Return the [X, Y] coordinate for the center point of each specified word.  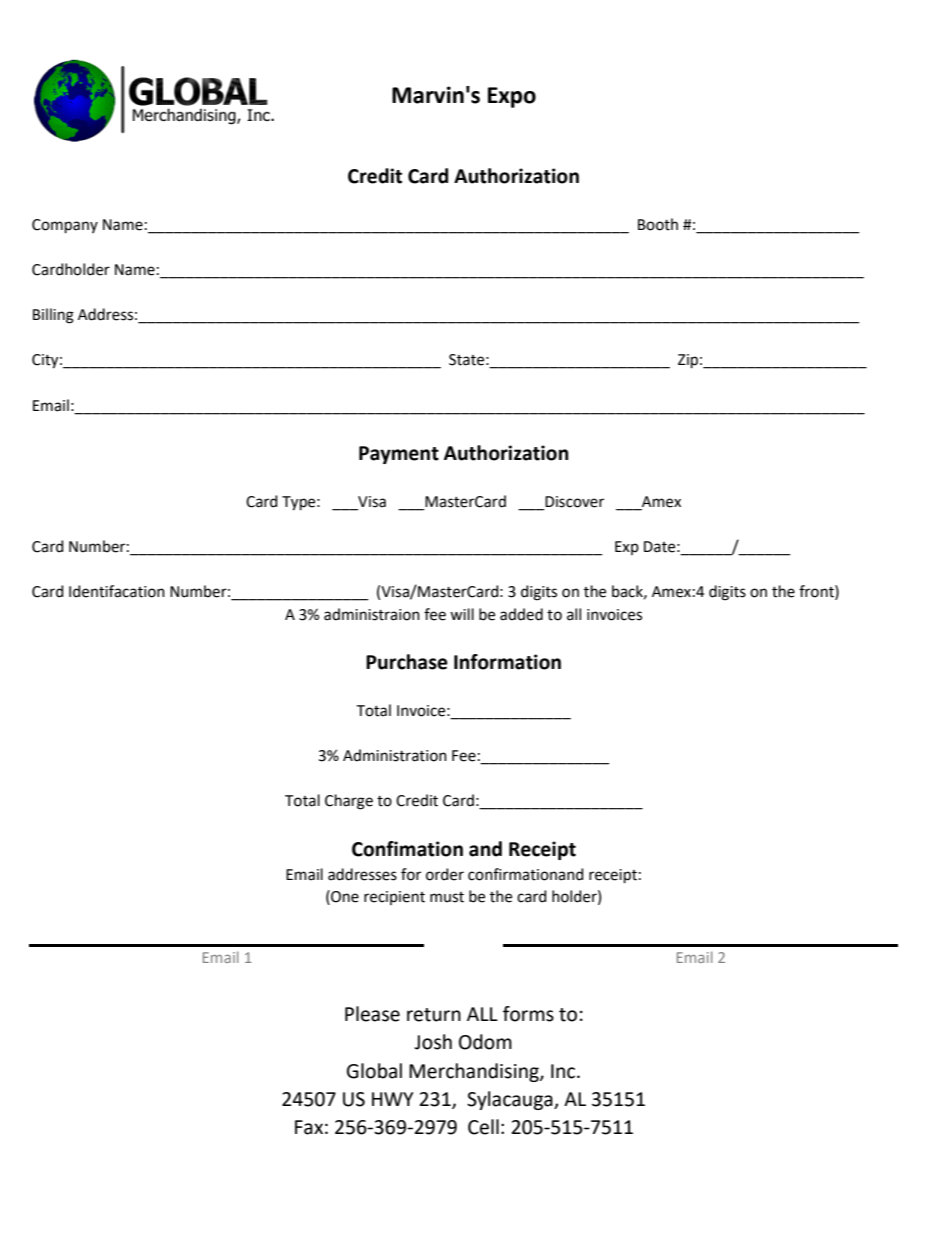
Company [65, 226]
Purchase [407, 662]
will [462, 614]
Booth [658, 224]
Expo [512, 97]
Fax [309, 1127]
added [521, 614]
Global [374, 1071]
